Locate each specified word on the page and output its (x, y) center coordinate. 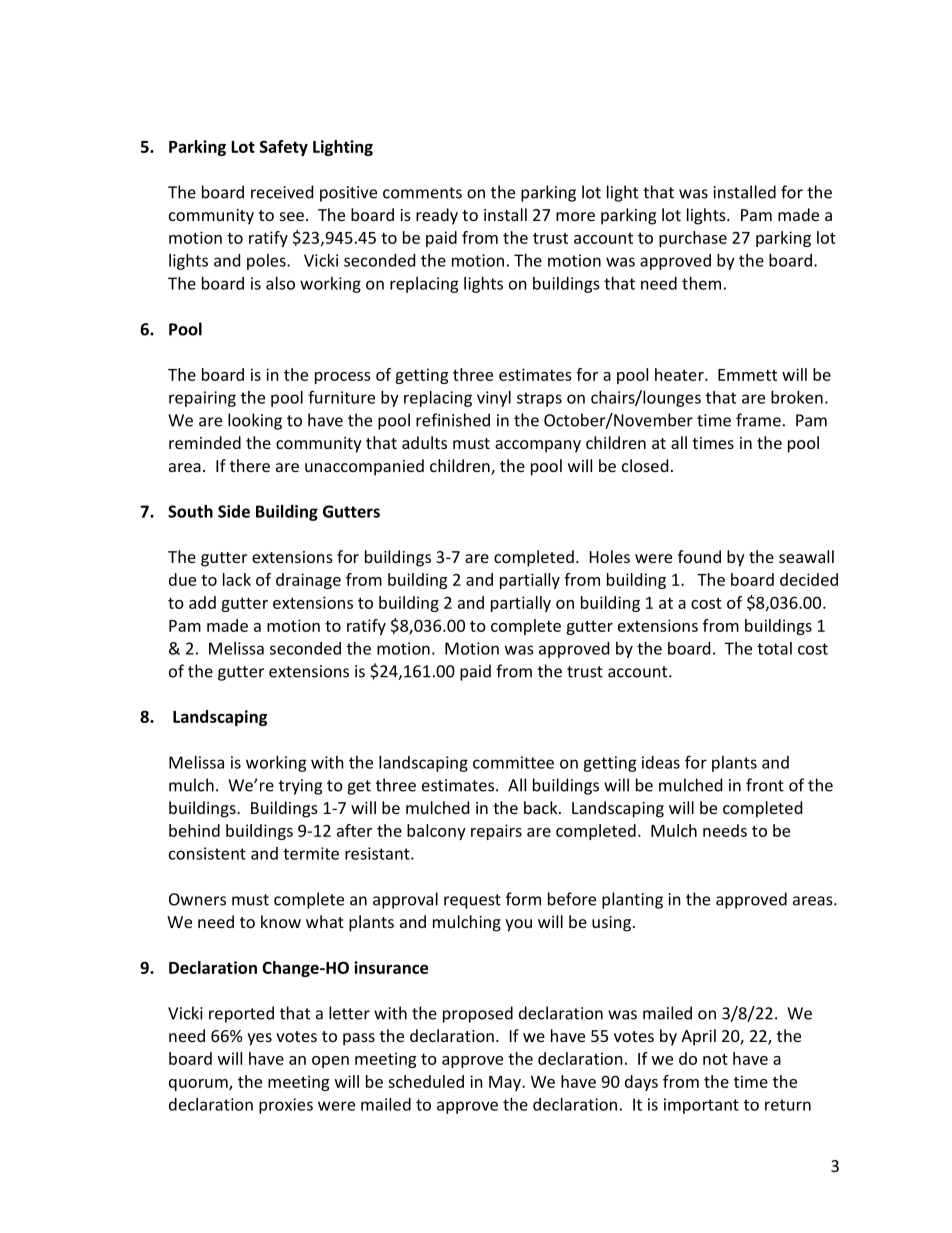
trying (300, 787)
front (765, 785)
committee (513, 762)
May (506, 1083)
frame (758, 420)
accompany (538, 446)
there (250, 465)
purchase (693, 239)
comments (422, 193)
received (282, 192)
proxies (286, 1106)
